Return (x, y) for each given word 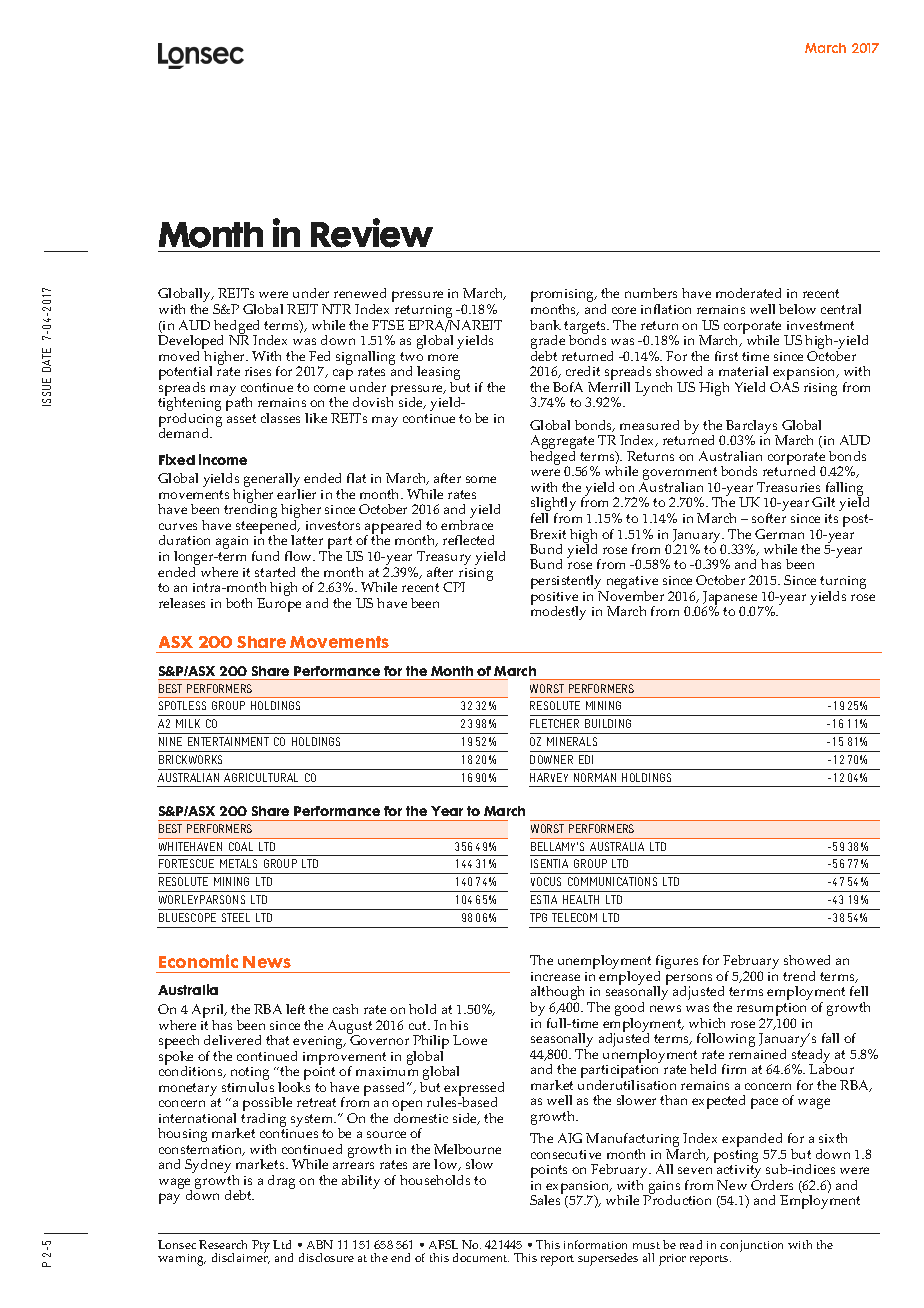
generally (272, 481)
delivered (232, 1040)
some (481, 479)
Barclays (751, 428)
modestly (558, 612)
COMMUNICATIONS (612, 881)
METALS (238, 863)
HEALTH (581, 899)
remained (757, 1054)
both (239, 603)
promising (563, 297)
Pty (261, 1246)
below (797, 309)
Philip (431, 1043)
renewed (360, 293)
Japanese (731, 599)
